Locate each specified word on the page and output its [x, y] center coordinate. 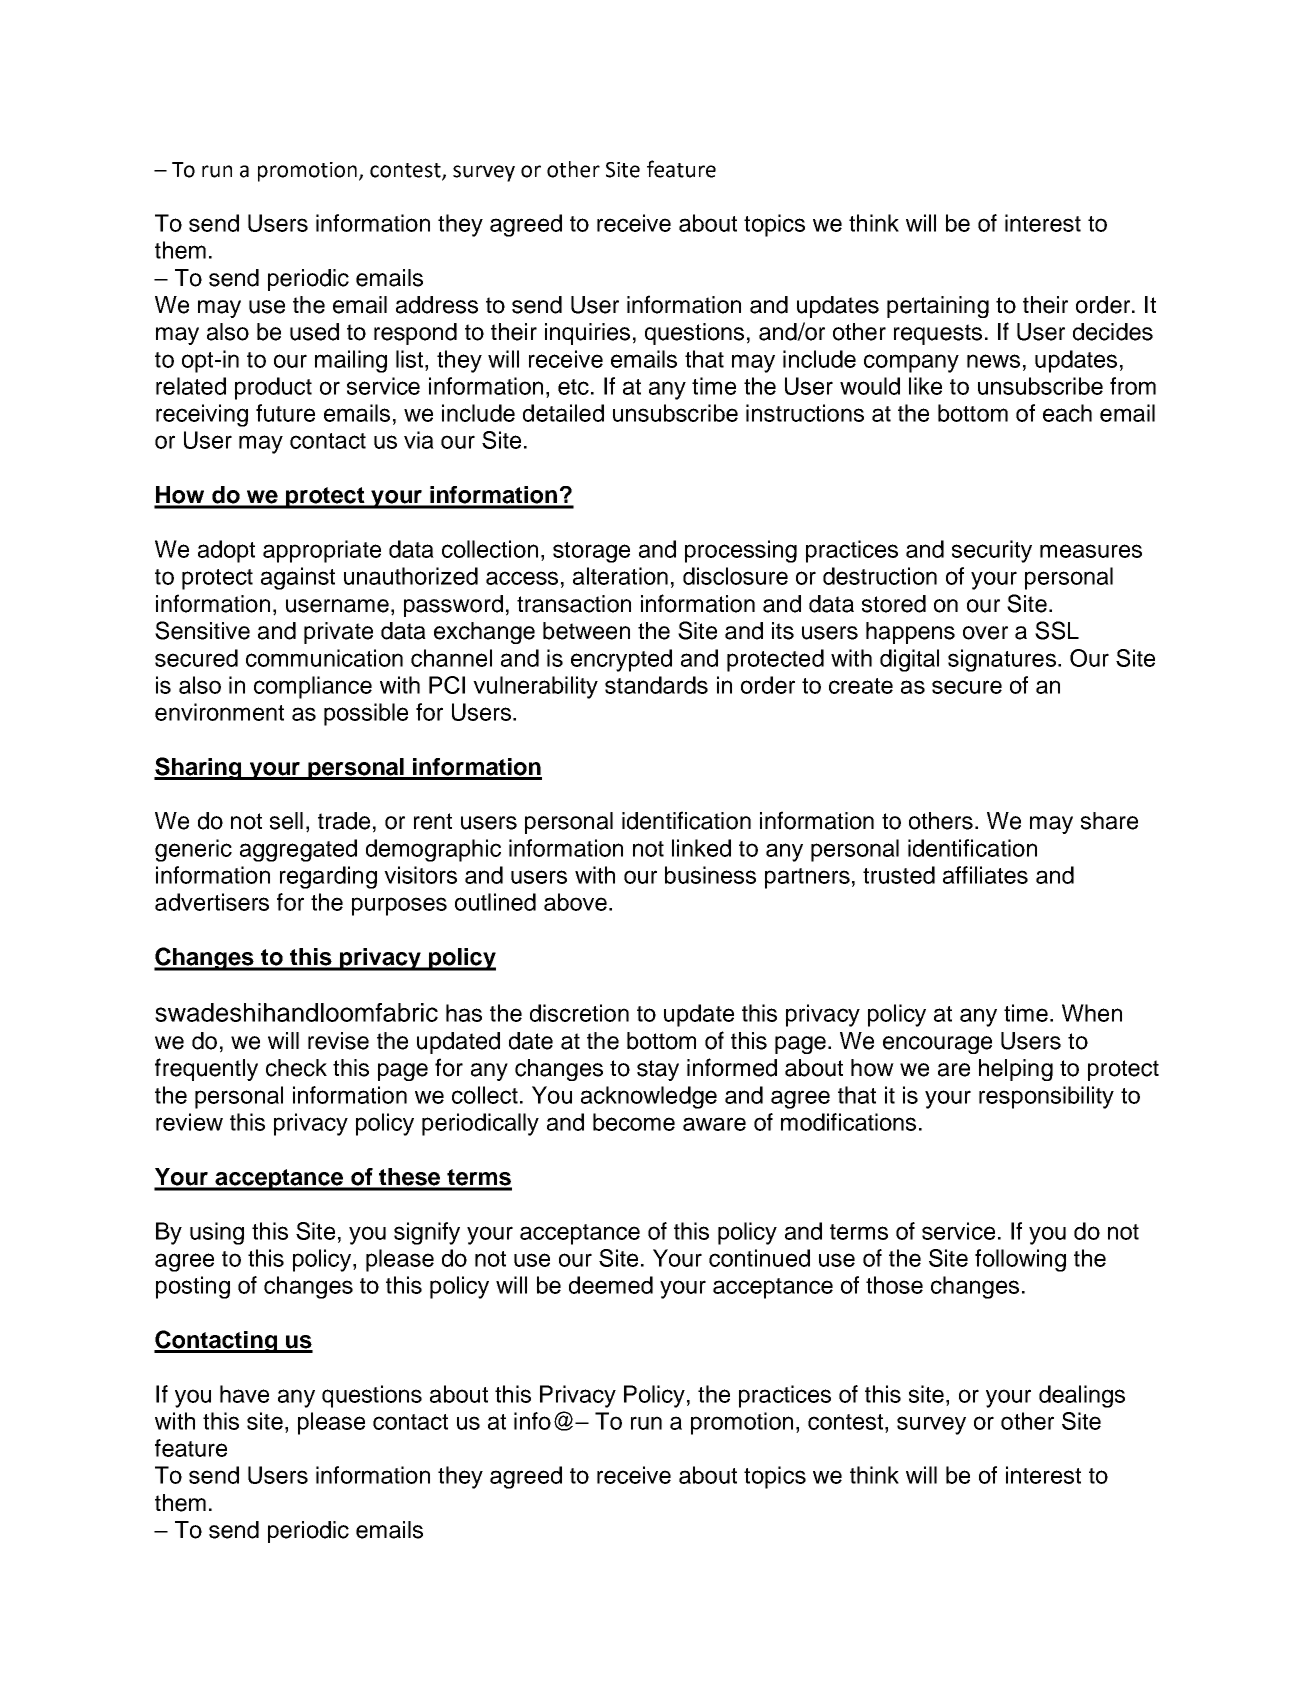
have [244, 1394]
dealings [1082, 1396]
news [993, 361]
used [314, 332]
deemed [611, 1285]
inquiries [587, 334]
